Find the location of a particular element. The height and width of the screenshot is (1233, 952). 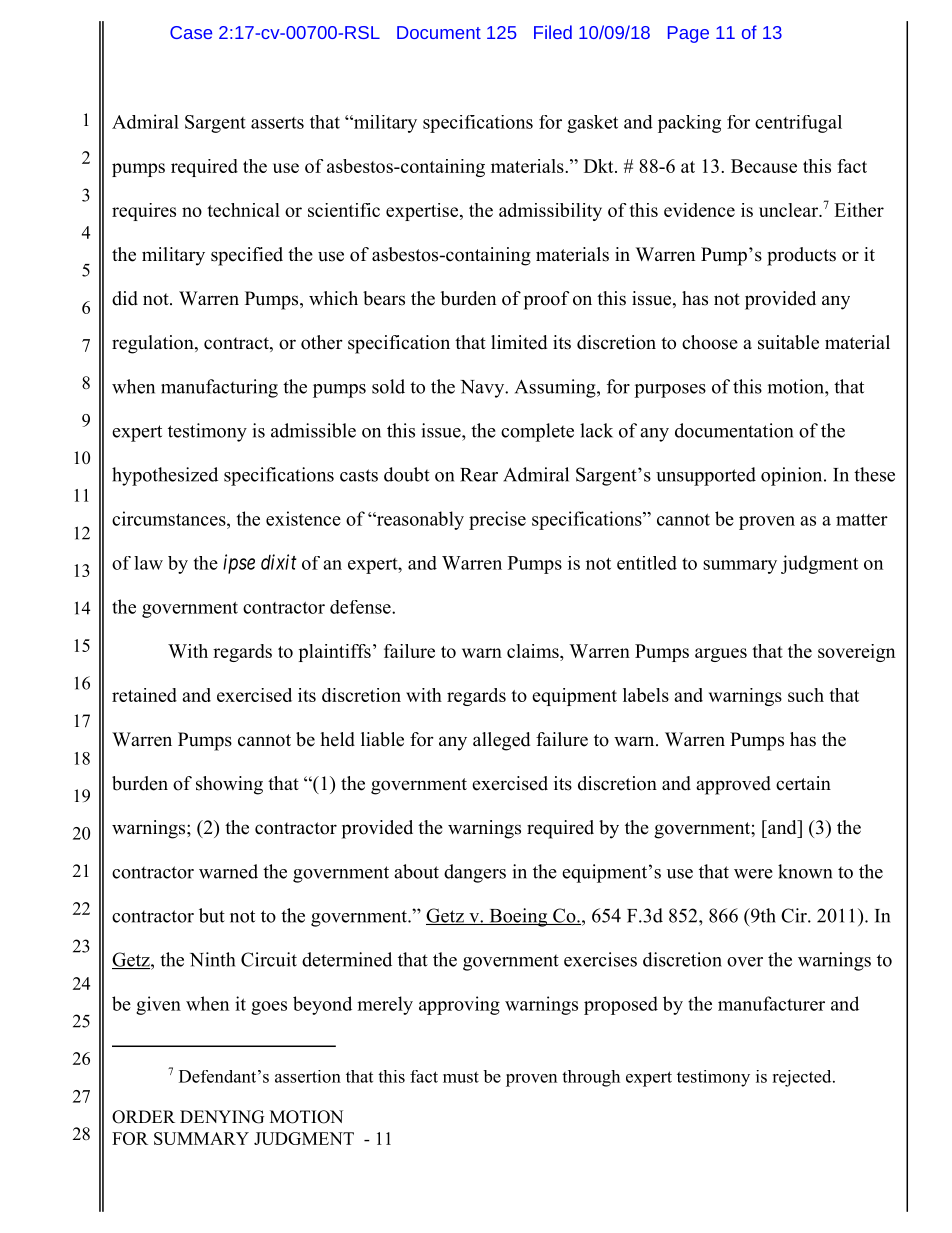

dixit is located at coordinates (279, 562).
